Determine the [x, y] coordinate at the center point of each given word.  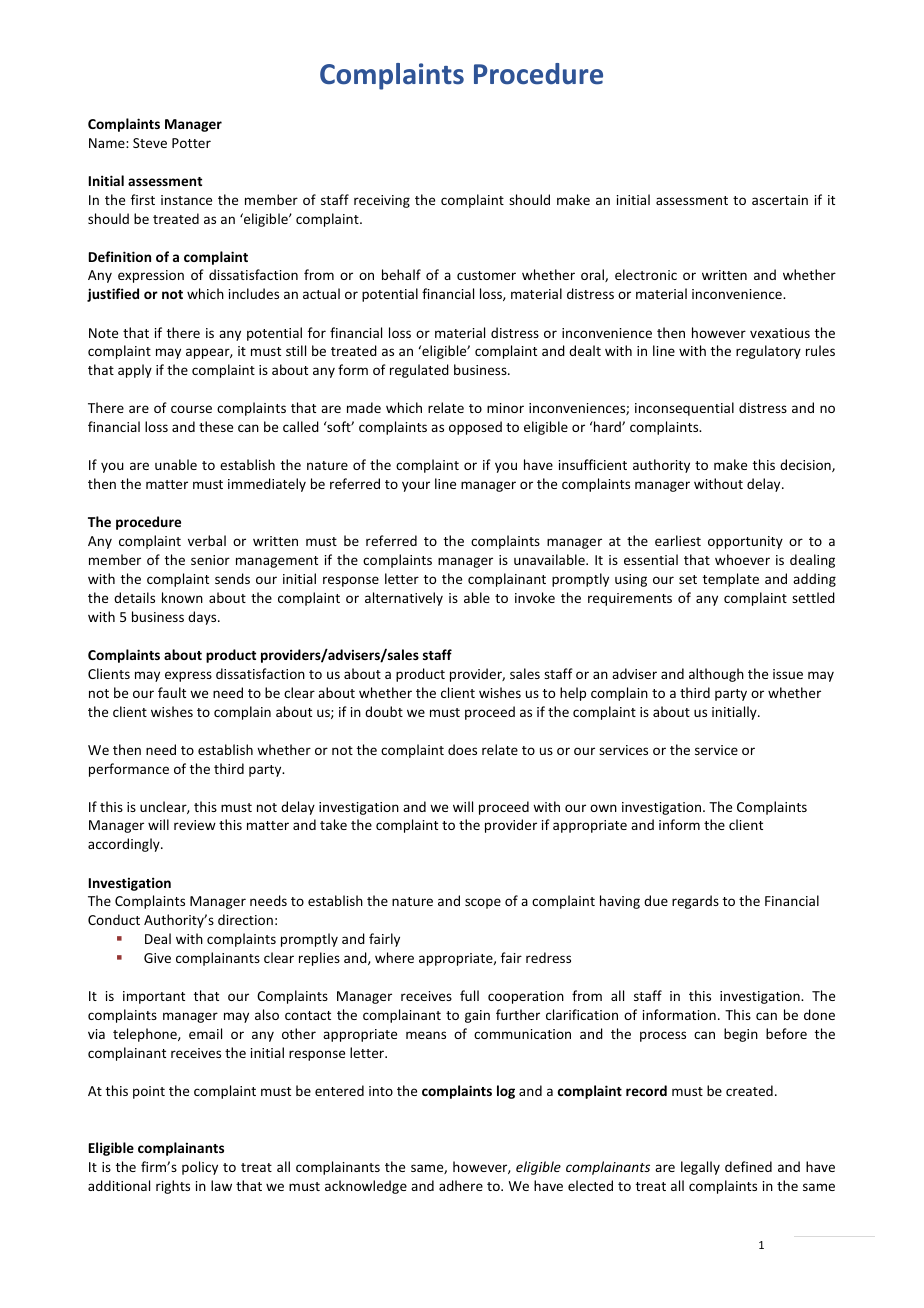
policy [200, 1168]
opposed [475, 428]
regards [695, 902]
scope [483, 903]
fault [172, 692]
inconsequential [684, 409]
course [191, 409]
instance [186, 200]
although [716, 675]
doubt [384, 711]
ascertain [780, 200]
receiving [382, 201]
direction [245, 919]
